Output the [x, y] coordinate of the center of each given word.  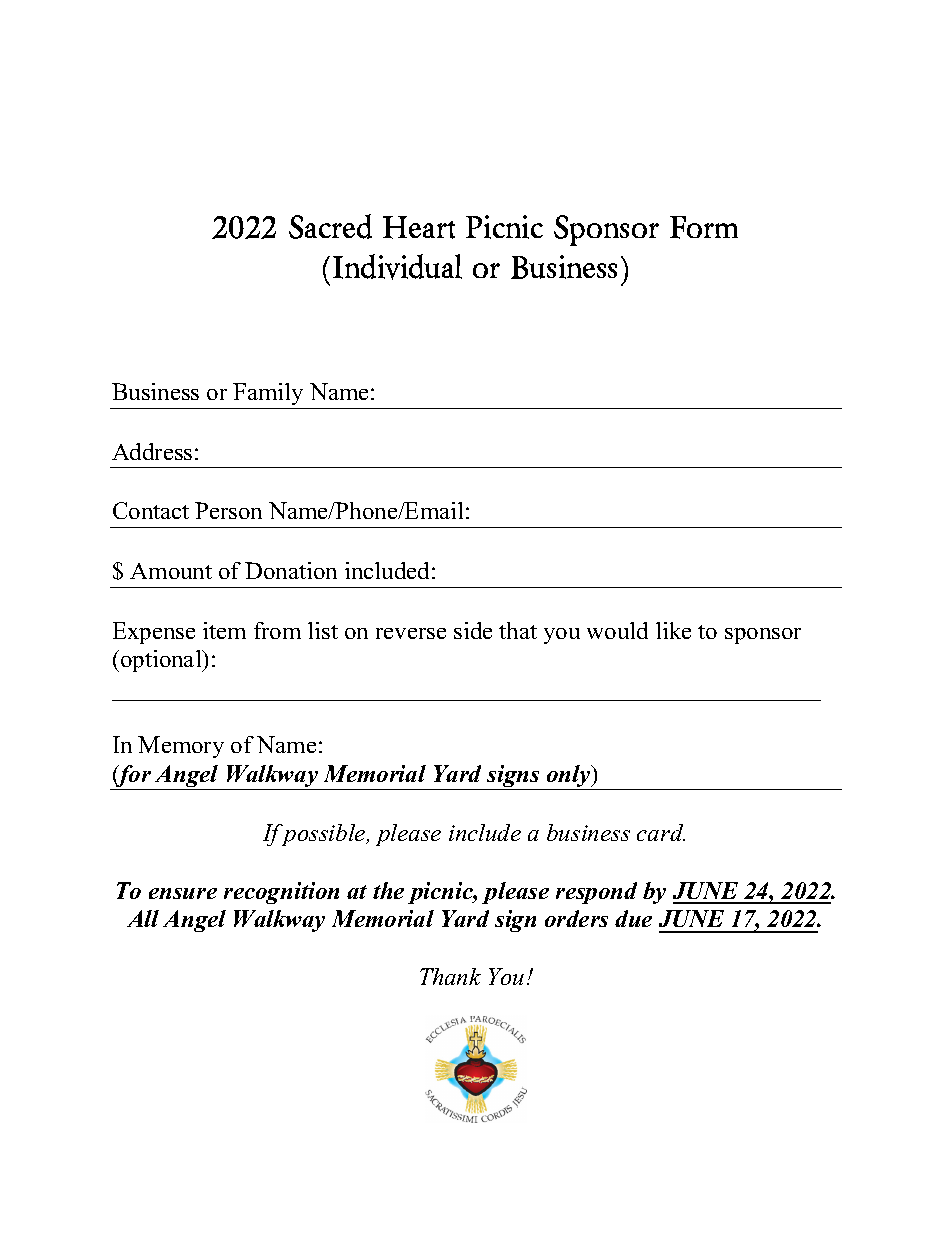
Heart [419, 227]
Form [704, 227]
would [617, 630]
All [143, 918]
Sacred [330, 226]
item [224, 630]
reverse [411, 633]
